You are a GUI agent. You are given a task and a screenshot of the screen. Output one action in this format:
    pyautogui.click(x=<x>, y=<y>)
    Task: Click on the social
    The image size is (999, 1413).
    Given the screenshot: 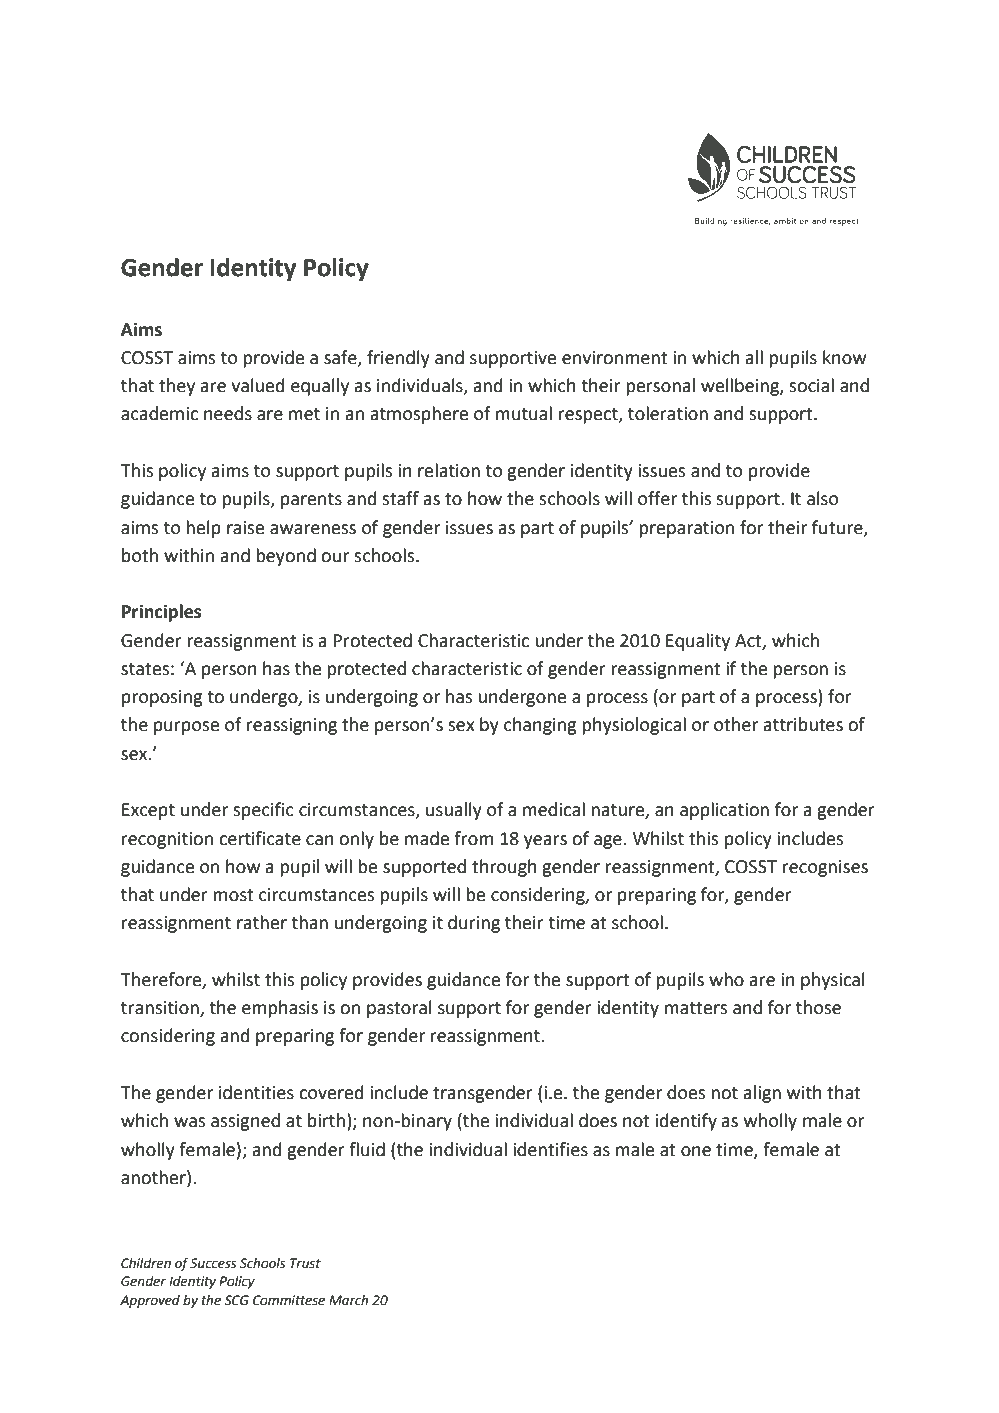 What is the action you would take?
    pyautogui.click(x=811, y=385)
